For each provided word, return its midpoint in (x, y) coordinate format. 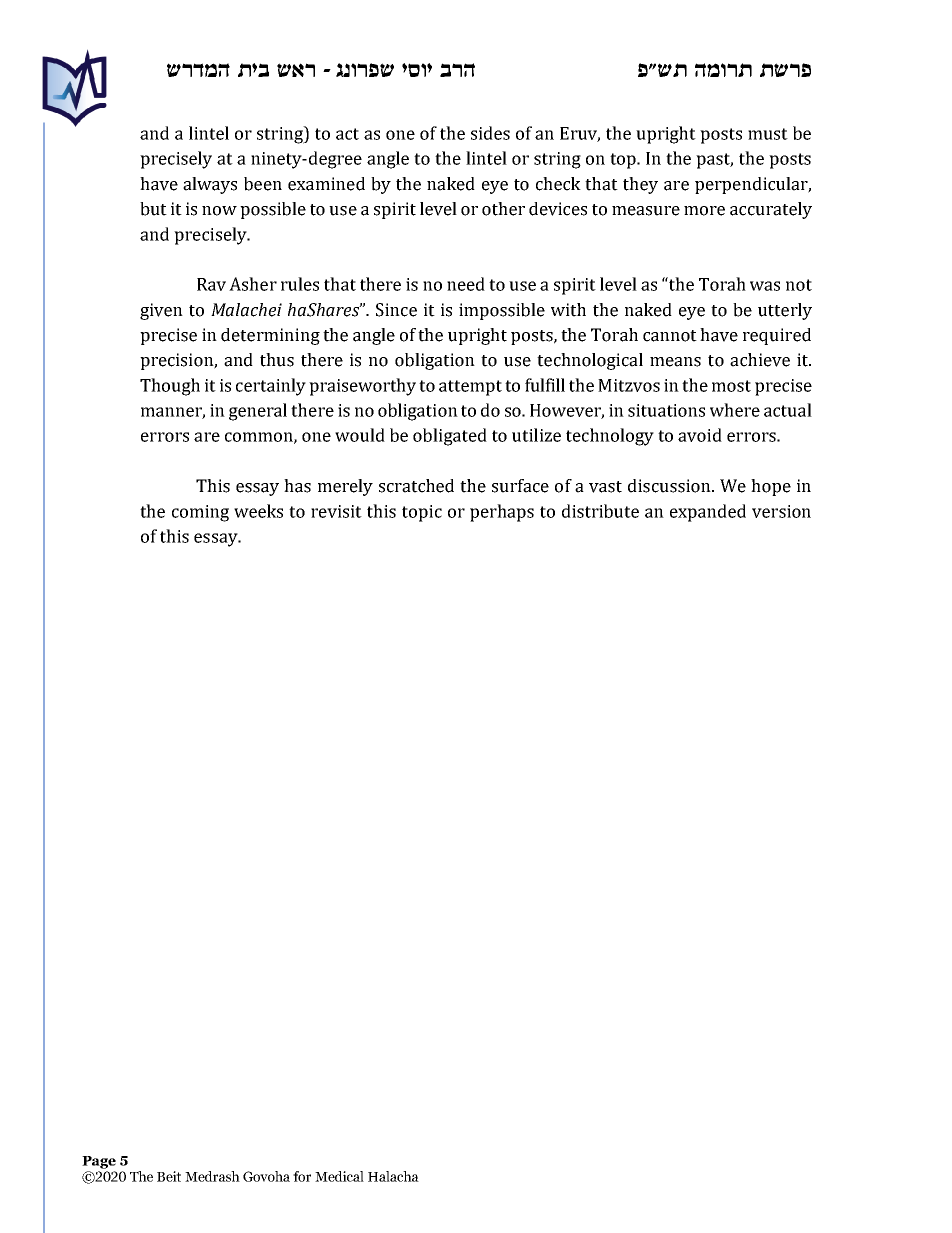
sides (490, 133)
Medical (339, 1176)
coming (200, 513)
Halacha (393, 1176)
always (210, 185)
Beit (169, 1176)
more (704, 211)
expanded (708, 513)
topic (422, 513)
